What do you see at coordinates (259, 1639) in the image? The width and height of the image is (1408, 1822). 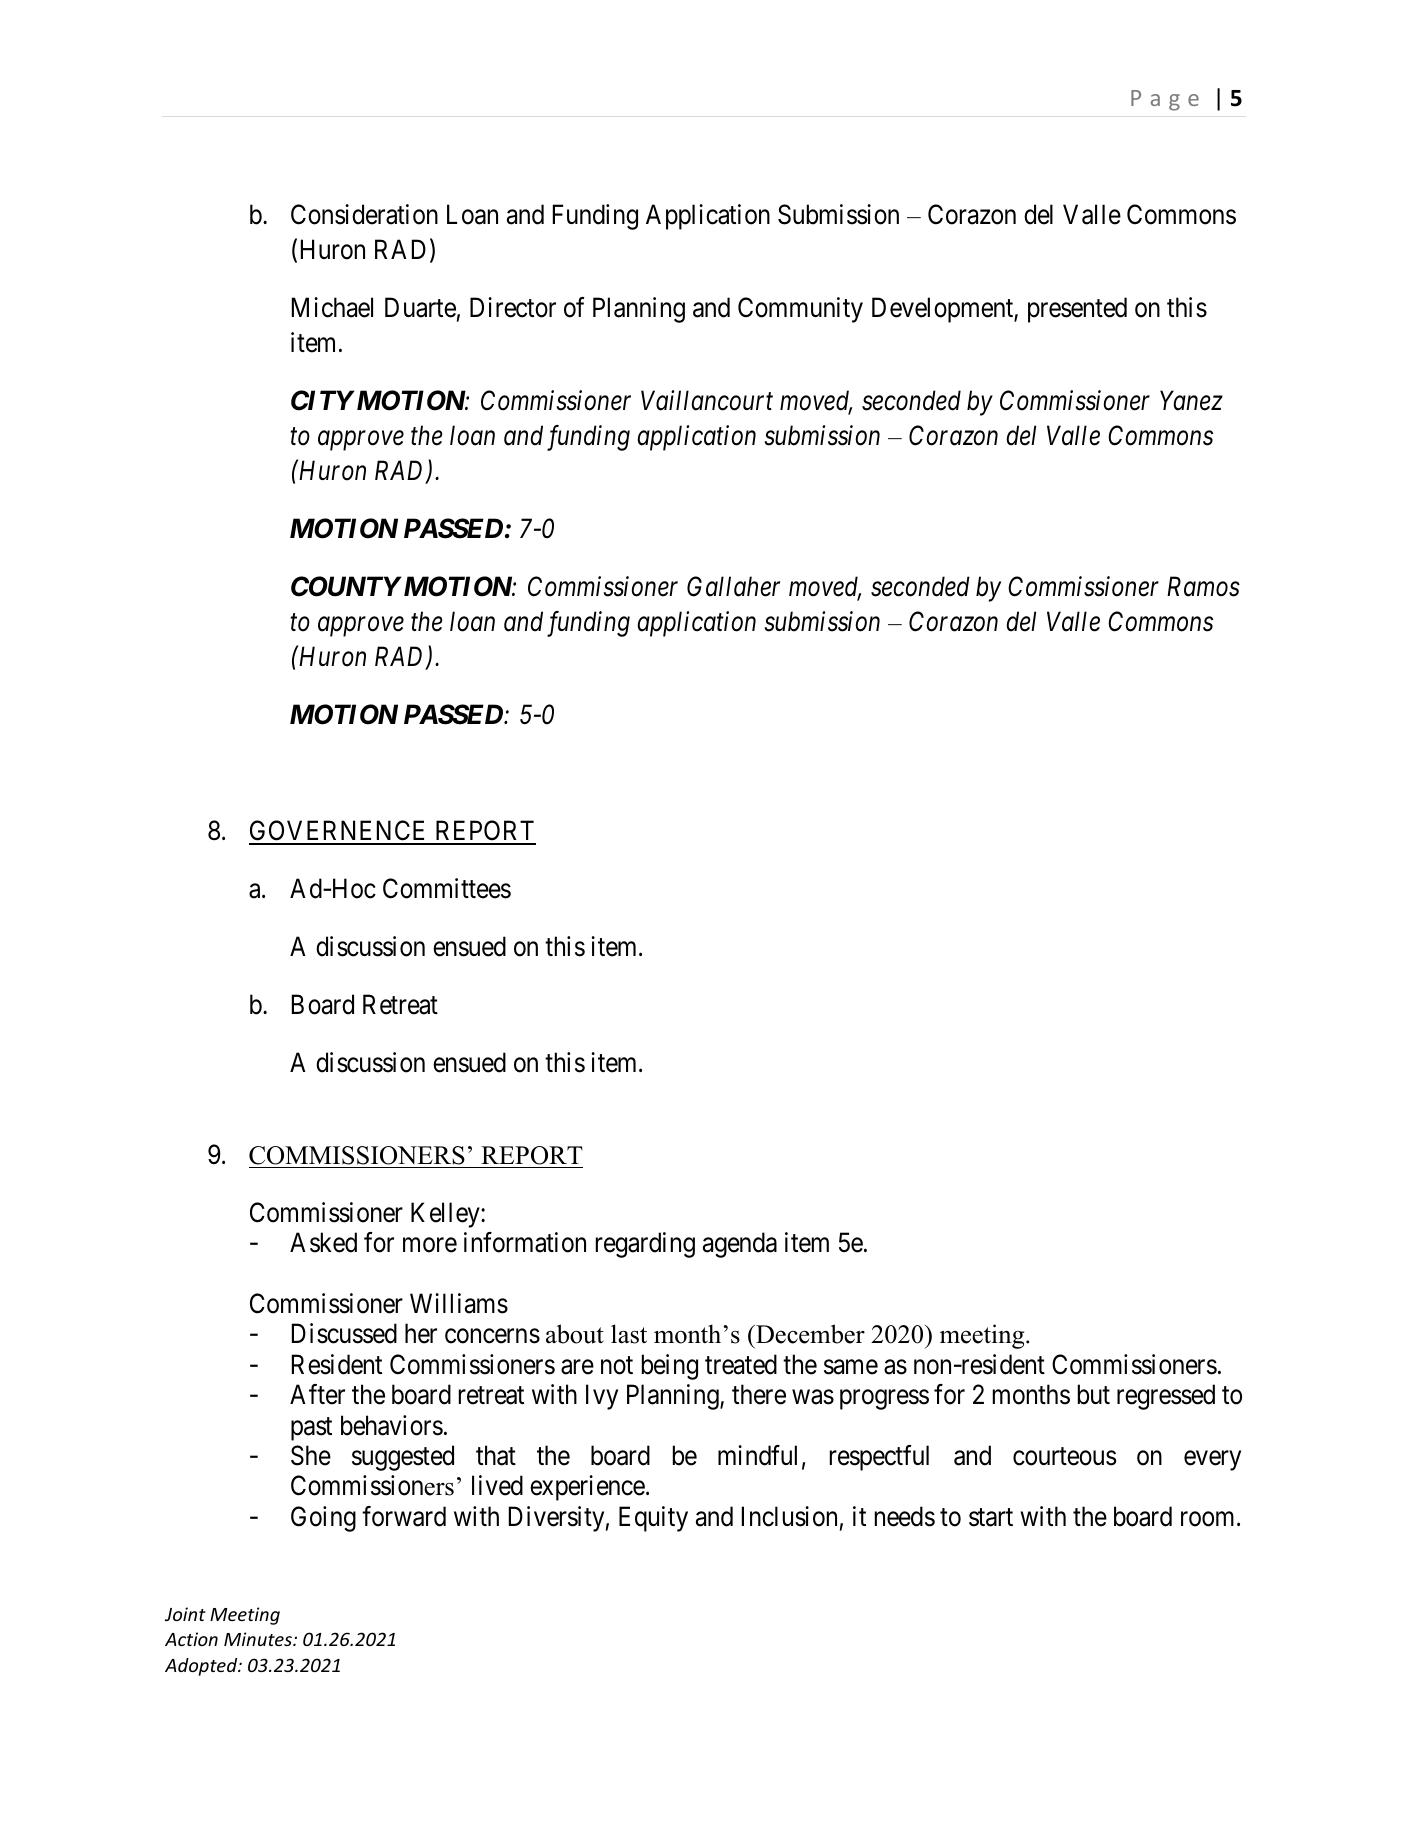 I see `Minutes` at bounding box center [259, 1639].
